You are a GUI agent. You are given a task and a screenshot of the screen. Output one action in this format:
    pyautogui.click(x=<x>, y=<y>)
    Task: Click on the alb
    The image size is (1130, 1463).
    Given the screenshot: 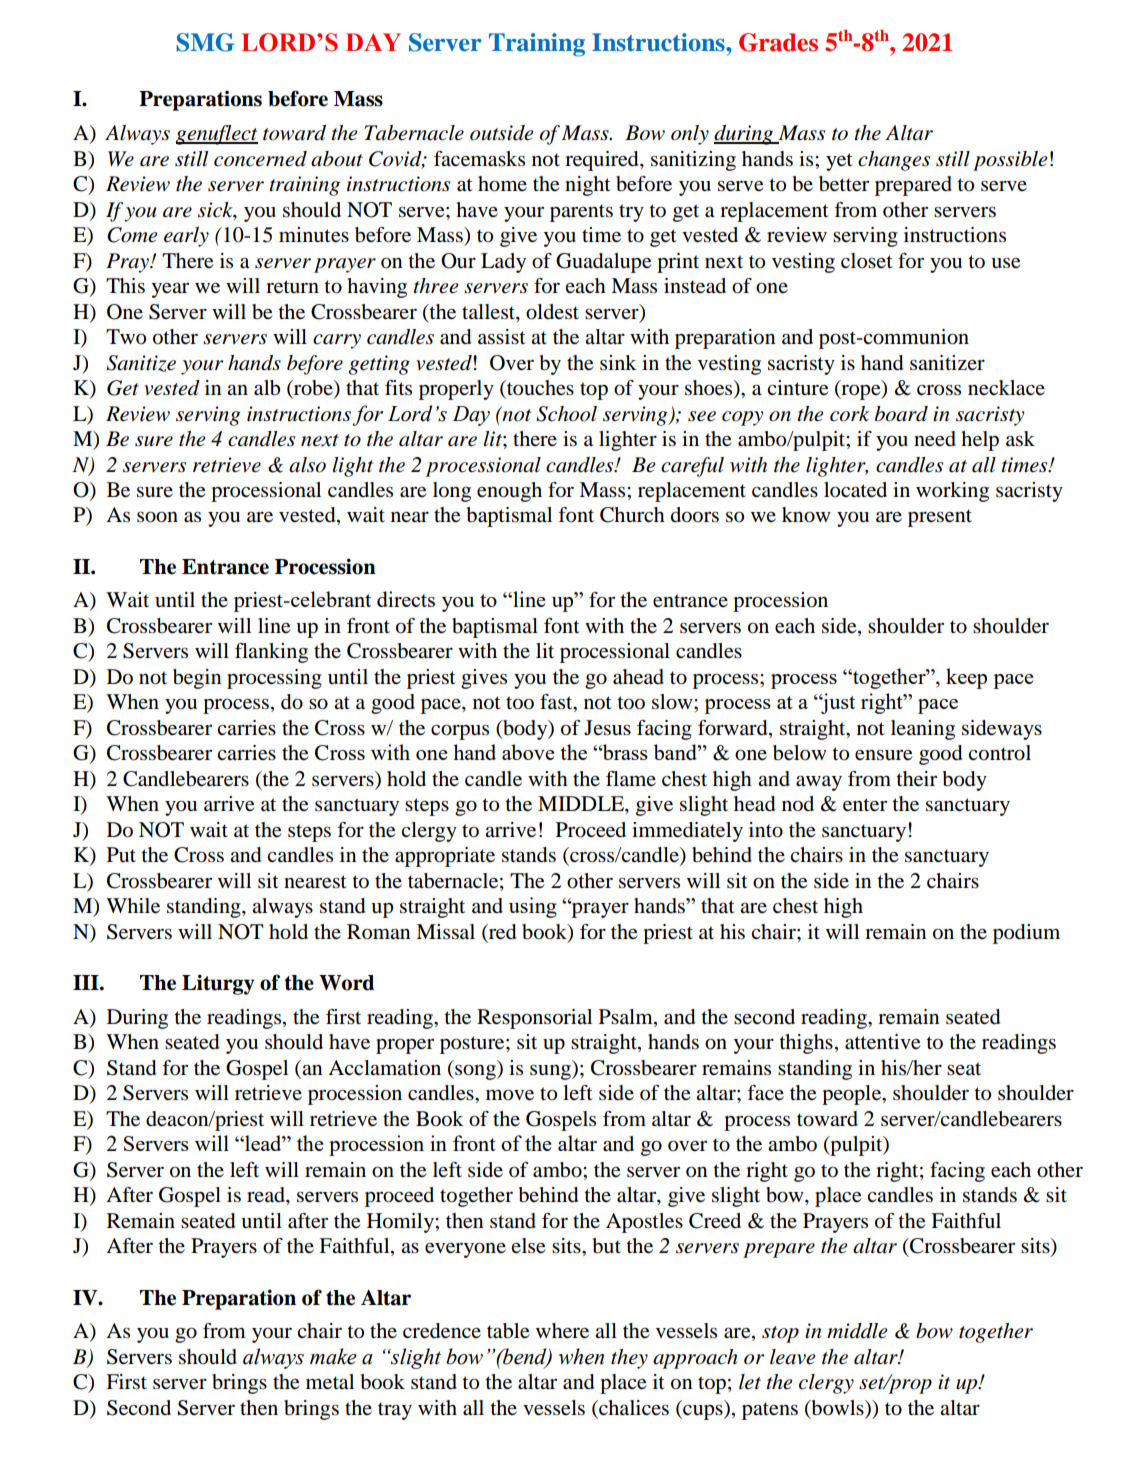 What is the action you would take?
    pyautogui.click(x=267, y=388)
